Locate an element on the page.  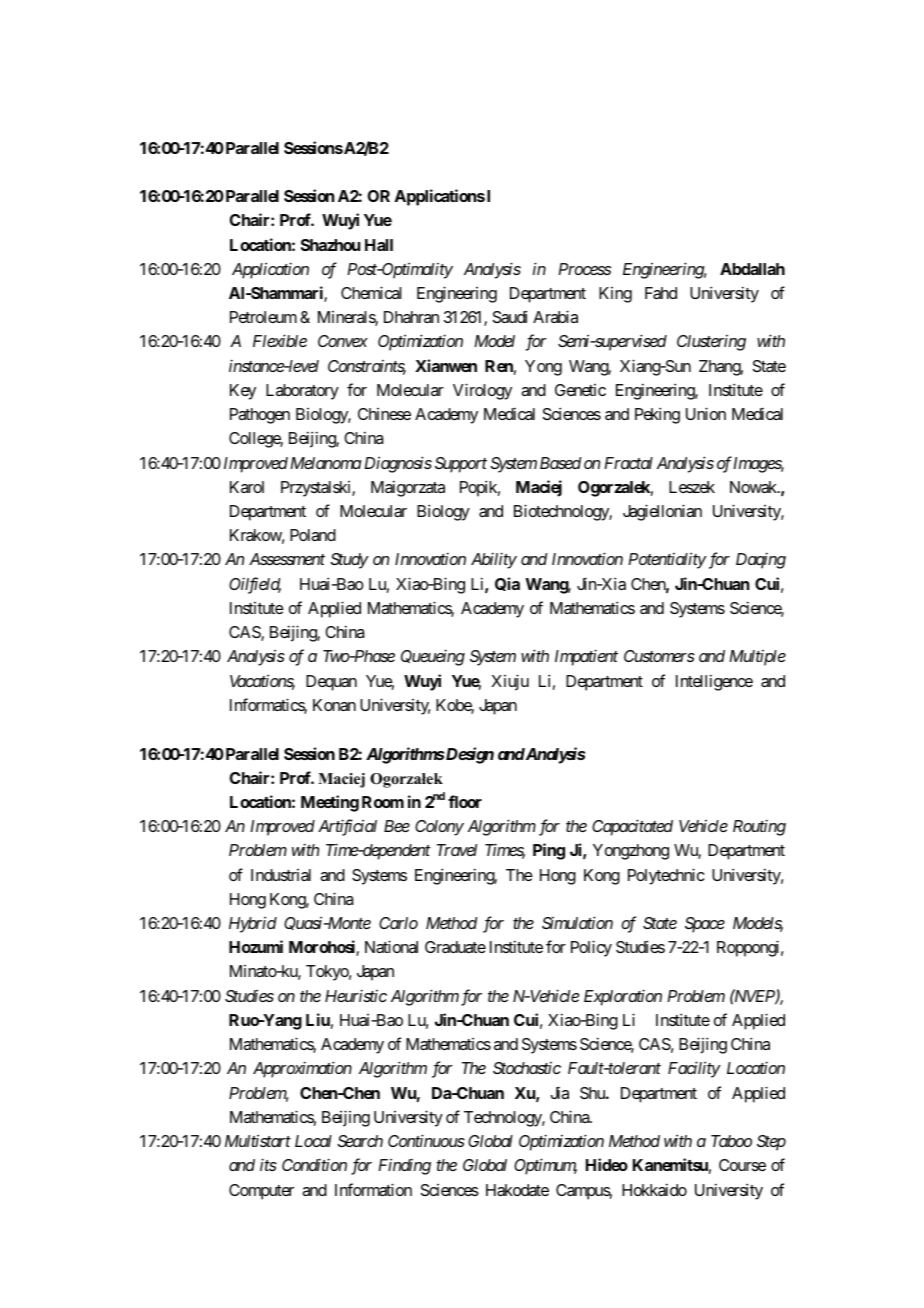
Petroleum is located at coordinates (263, 317).
